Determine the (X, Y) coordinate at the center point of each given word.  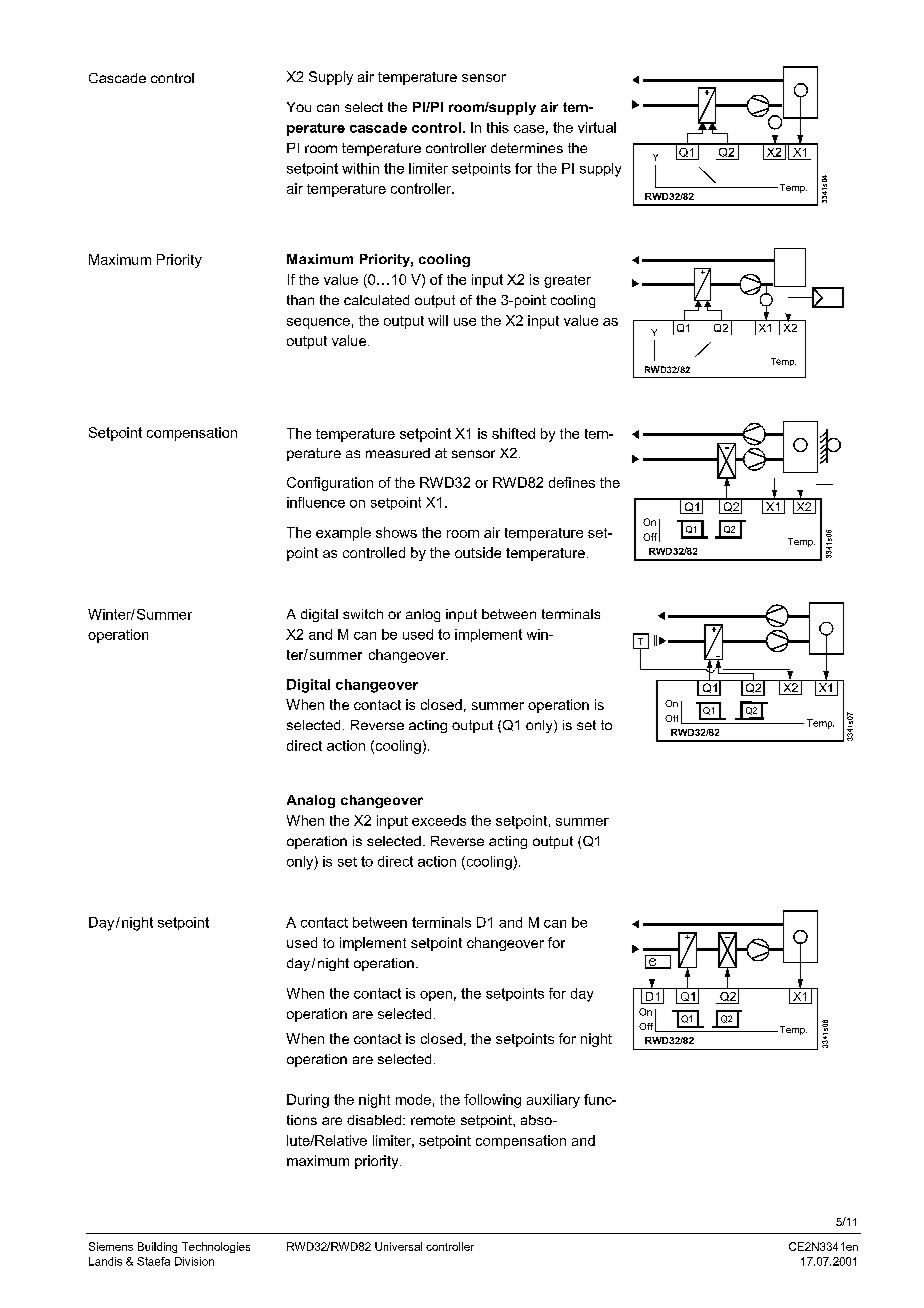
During (308, 1101)
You (299, 107)
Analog (311, 801)
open (436, 996)
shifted (513, 433)
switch (363, 614)
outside (478, 552)
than (300, 300)
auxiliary (553, 1101)
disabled (374, 1120)
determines (527, 148)
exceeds (439, 820)
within (360, 168)
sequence (318, 323)
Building (157, 1247)
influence (316, 502)
